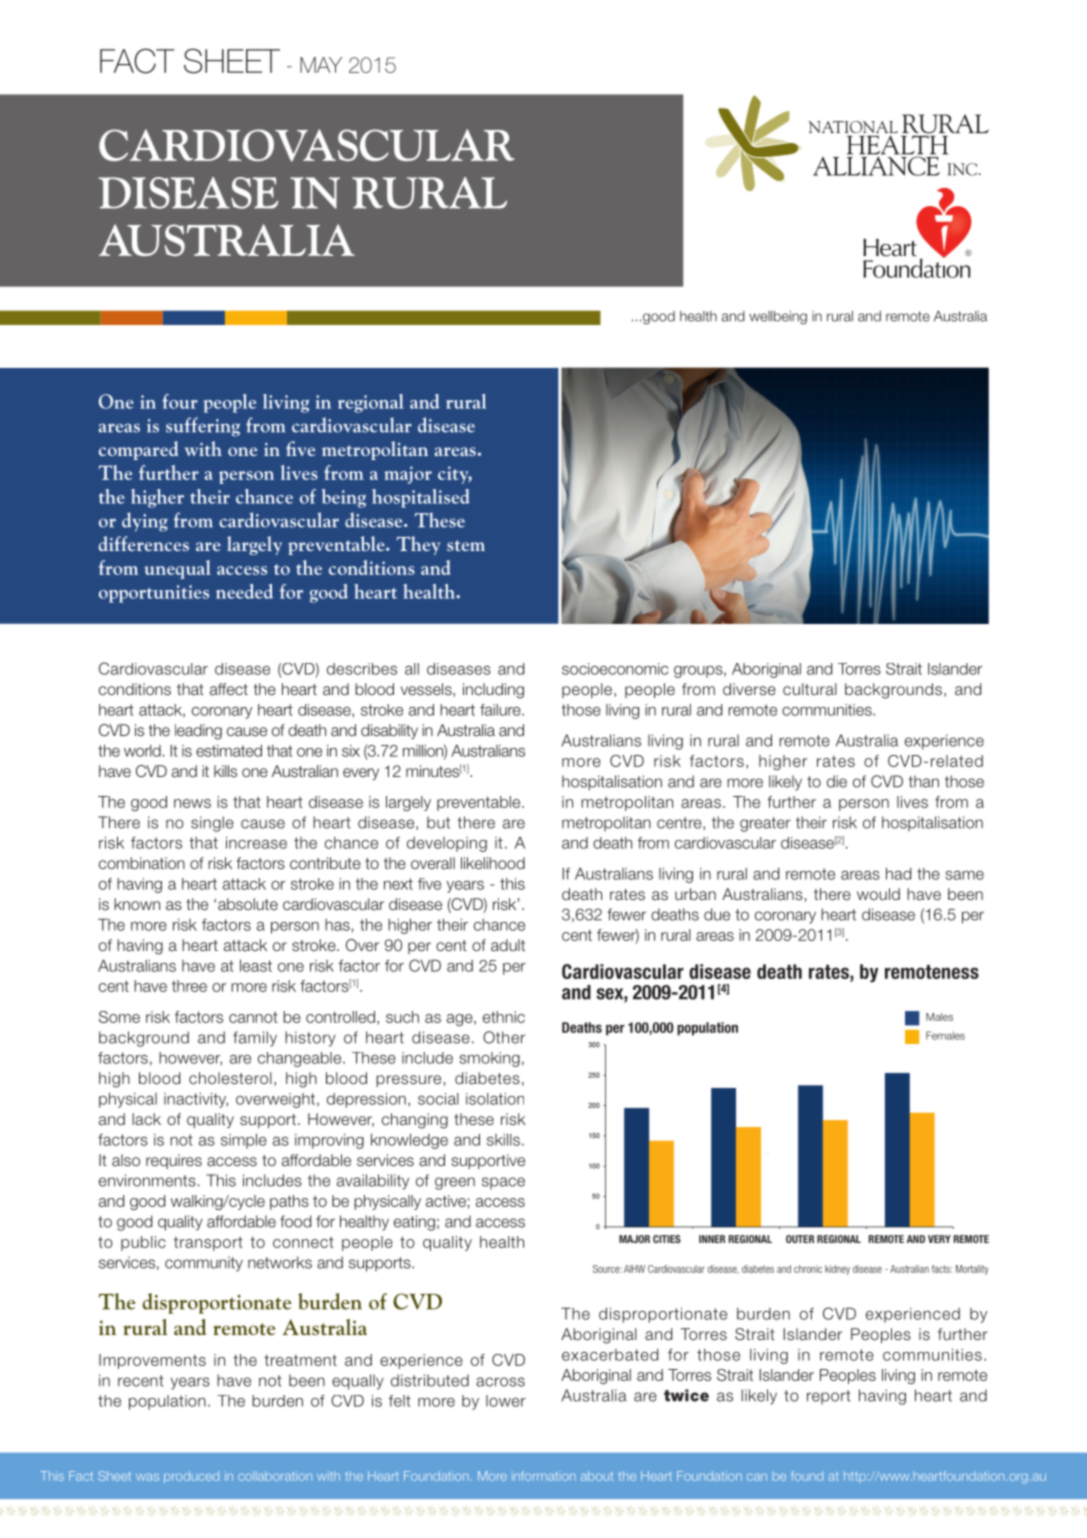 Image resolution: width=1087 pixels, height=1538 pixels. Describe the element at coordinates (466, 545) in the page. I see `stem` at that location.
